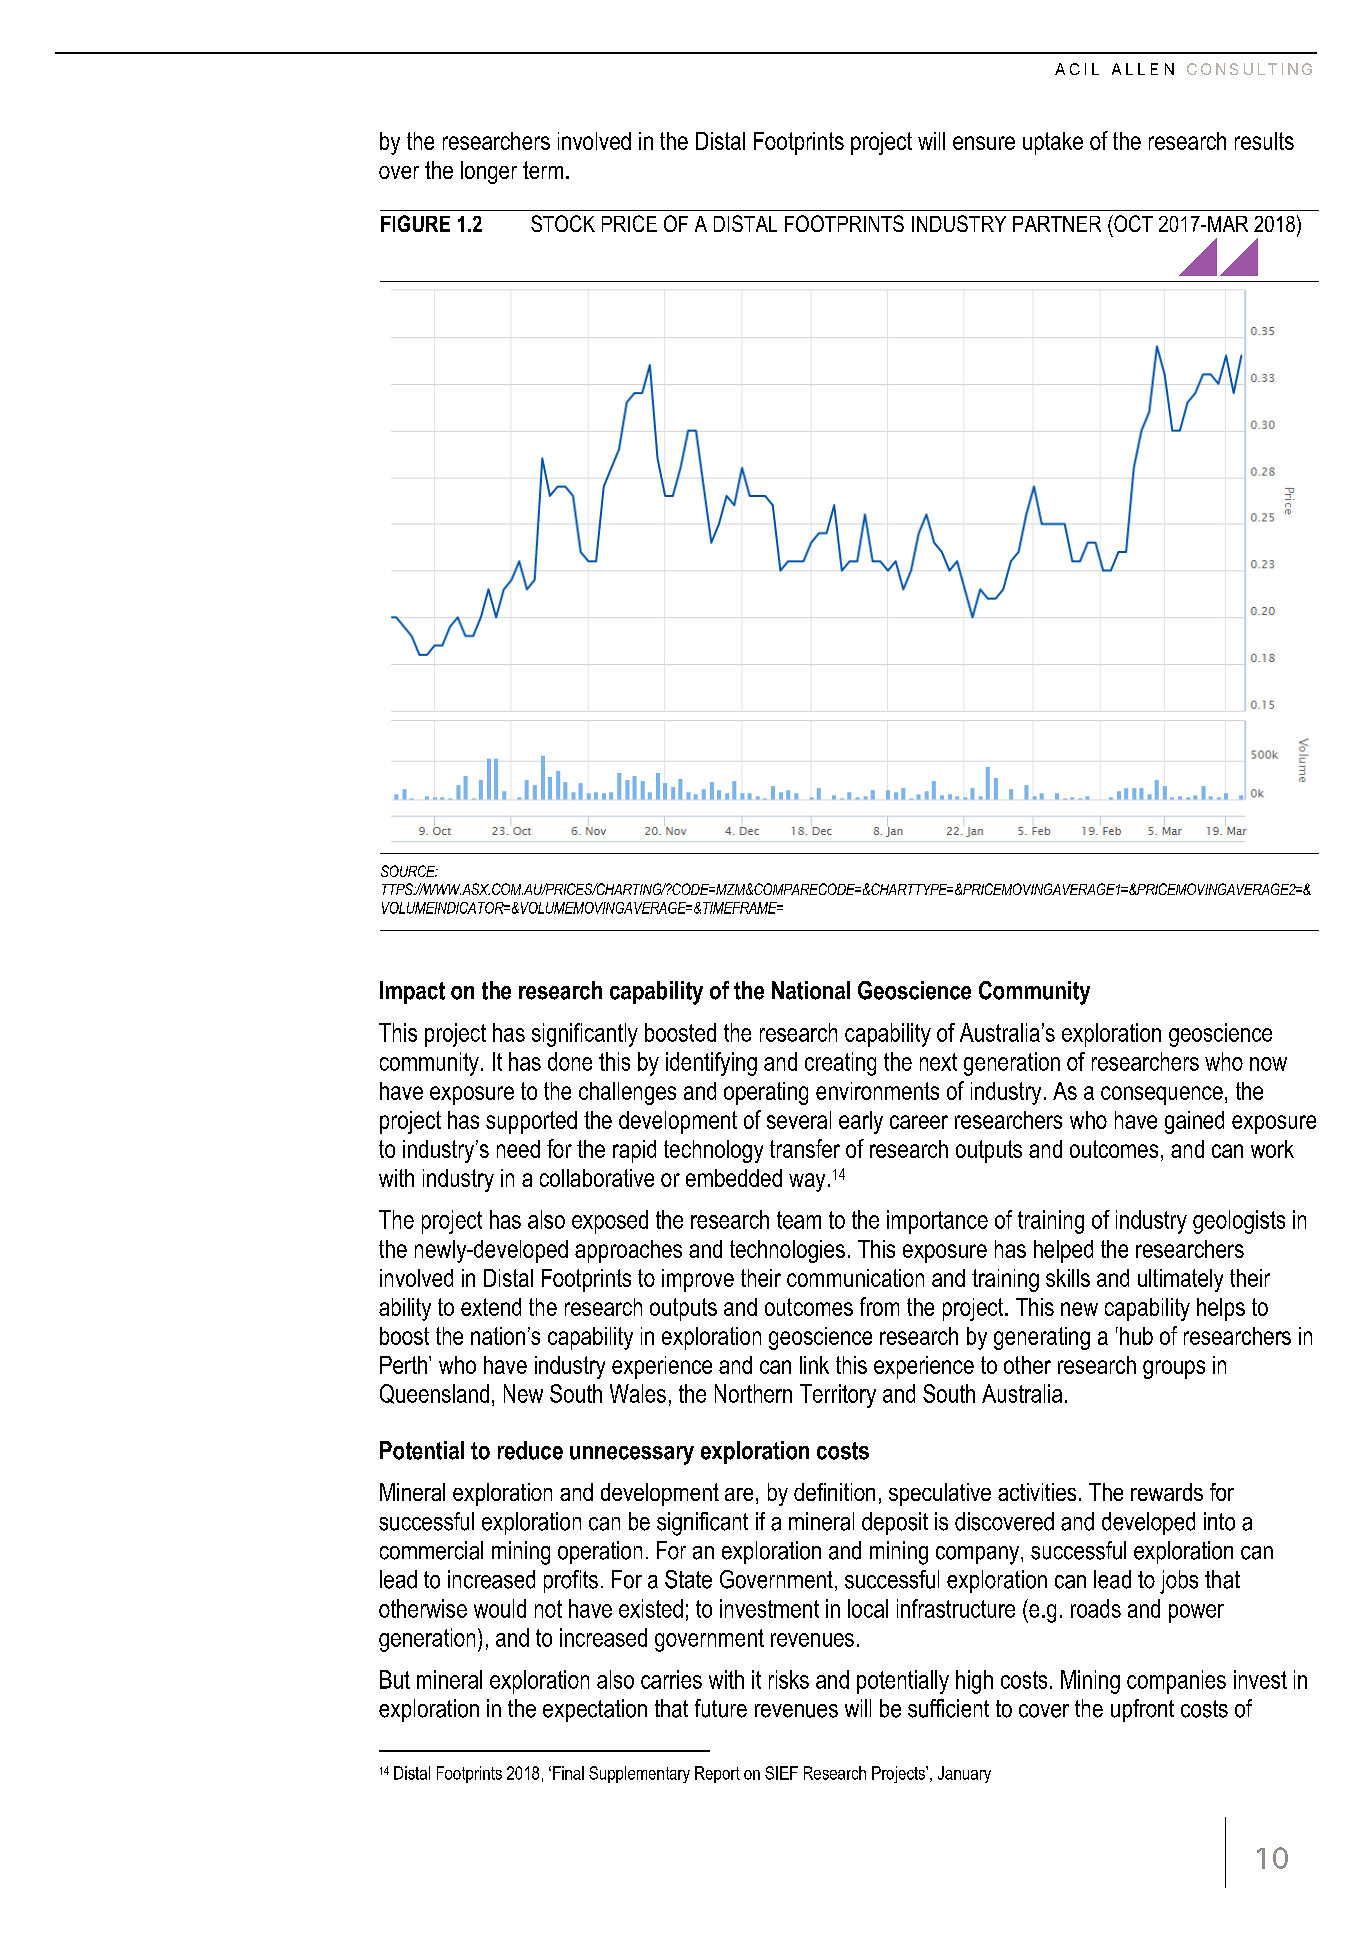 This screenshot has height=1935, width=1368. I want to click on groups, so click(1174, 1369).
